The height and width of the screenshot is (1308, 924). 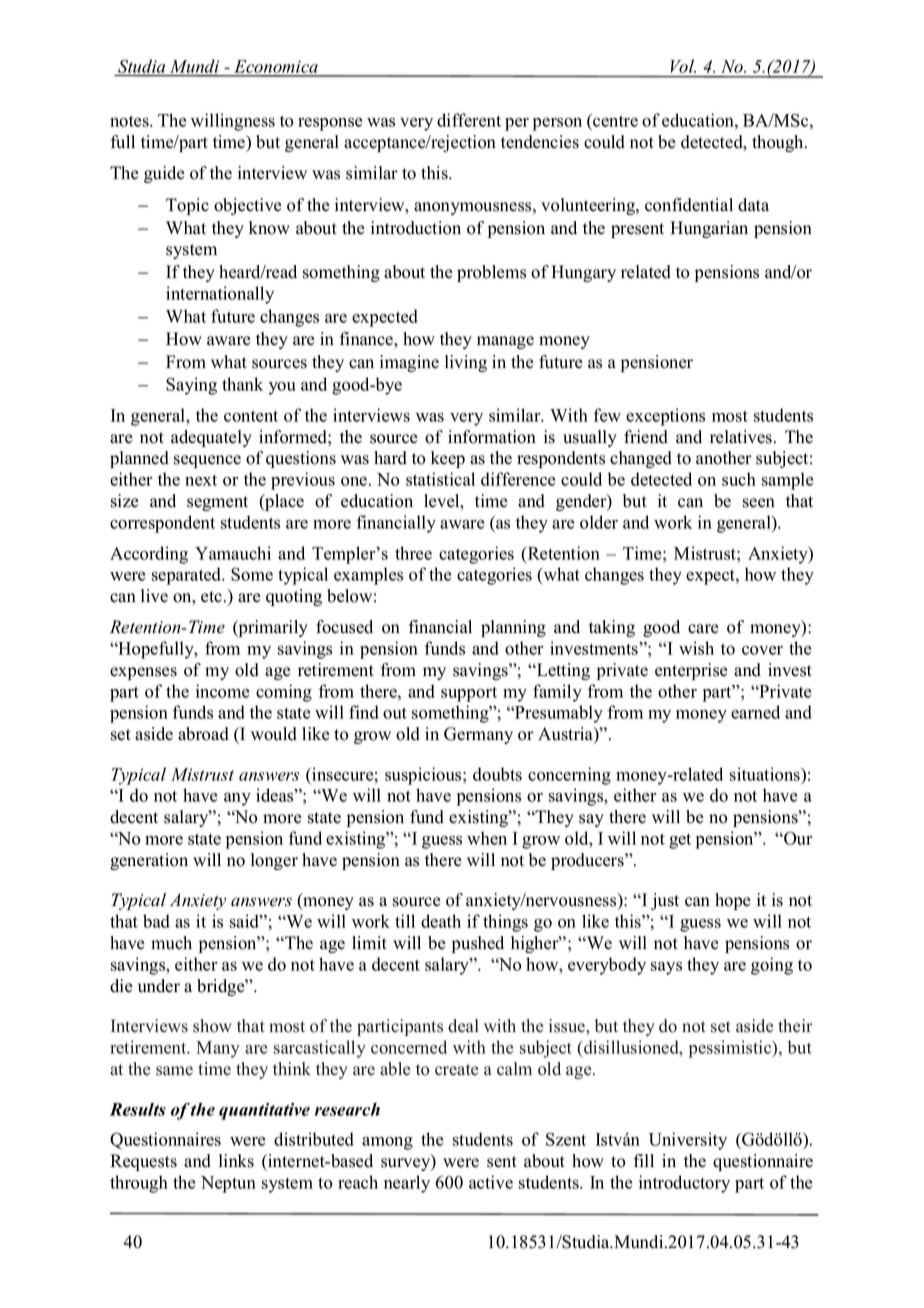 What do you see at coordinates (469, 120) in the screenshot?
I see `different` at bounding box center [469, 120].
